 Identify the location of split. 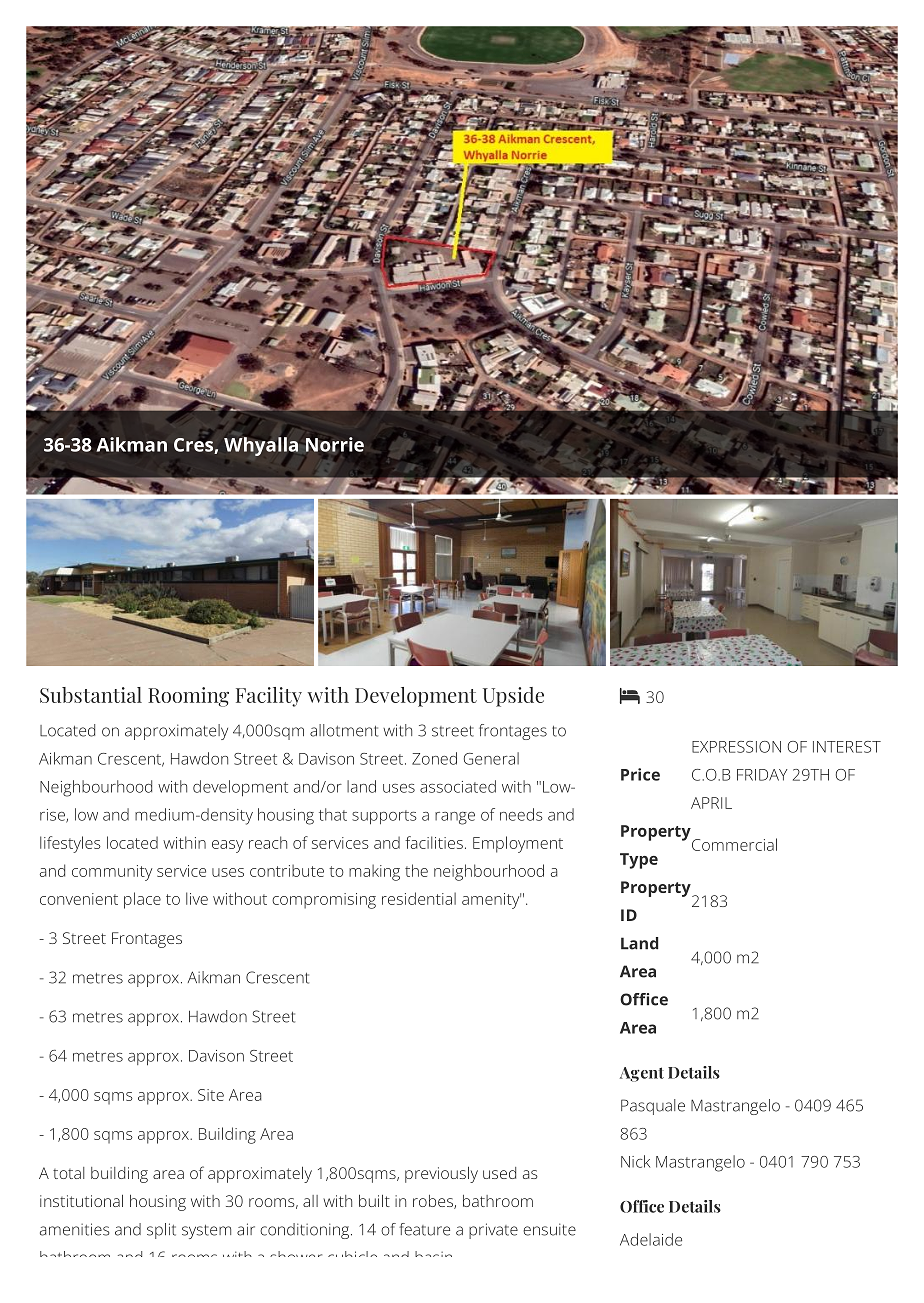
(161, 1231).
